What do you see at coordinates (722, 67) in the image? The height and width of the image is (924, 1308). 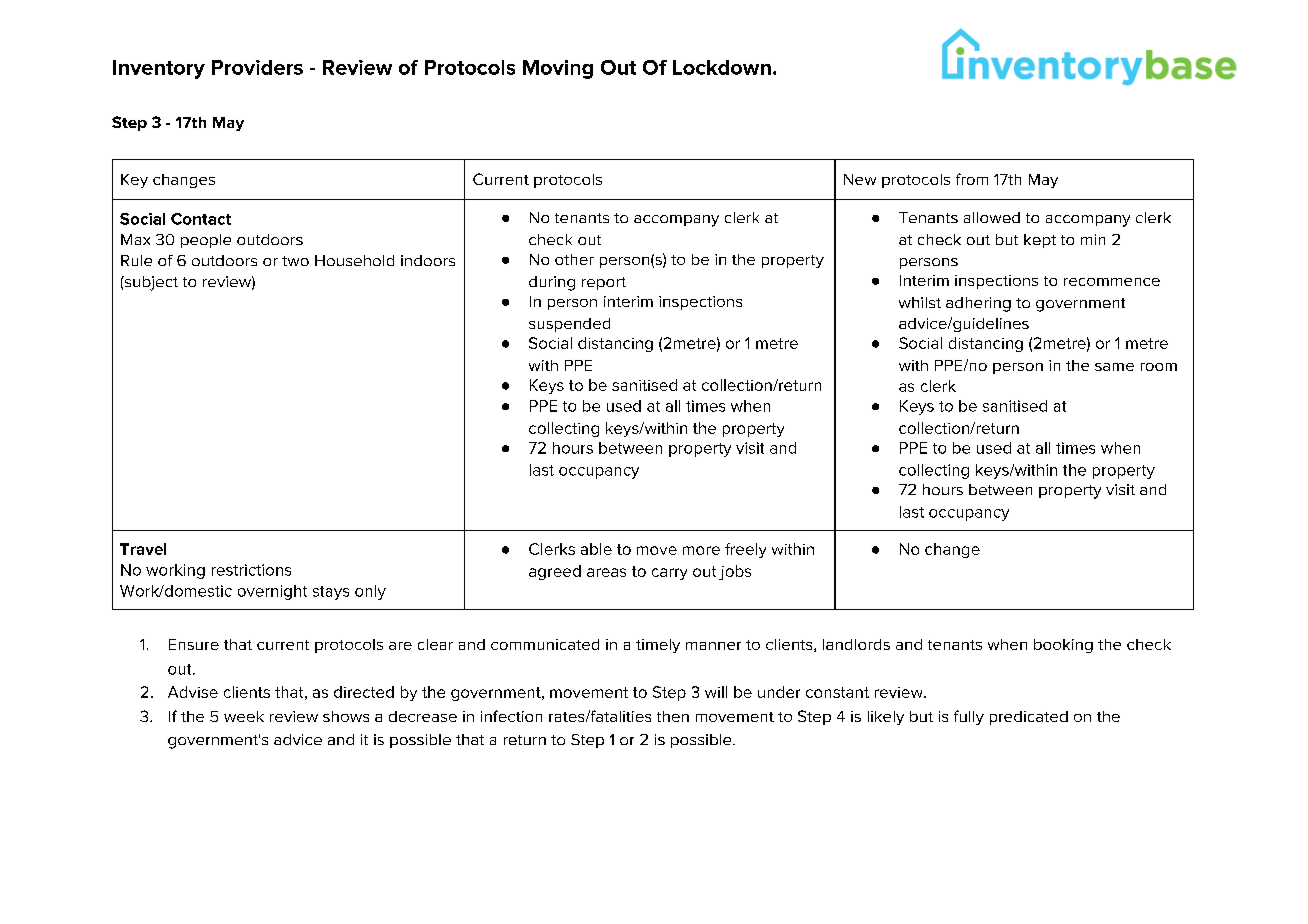 I see `Lockdown` at bounding box center [722, 67].
